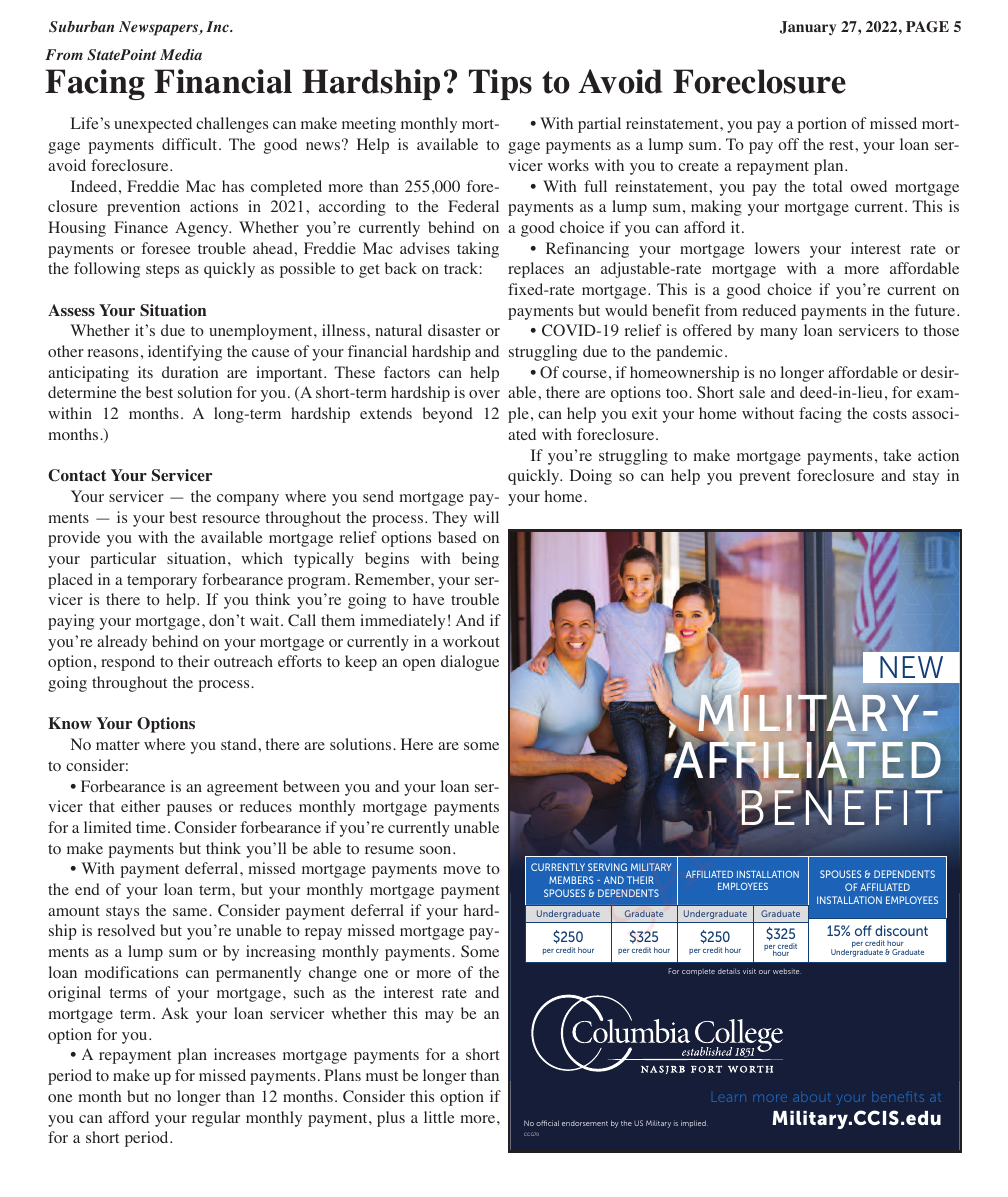  Describe the element at coordinates (500, 84) in the screenshot. I see `Tips` at that location.
